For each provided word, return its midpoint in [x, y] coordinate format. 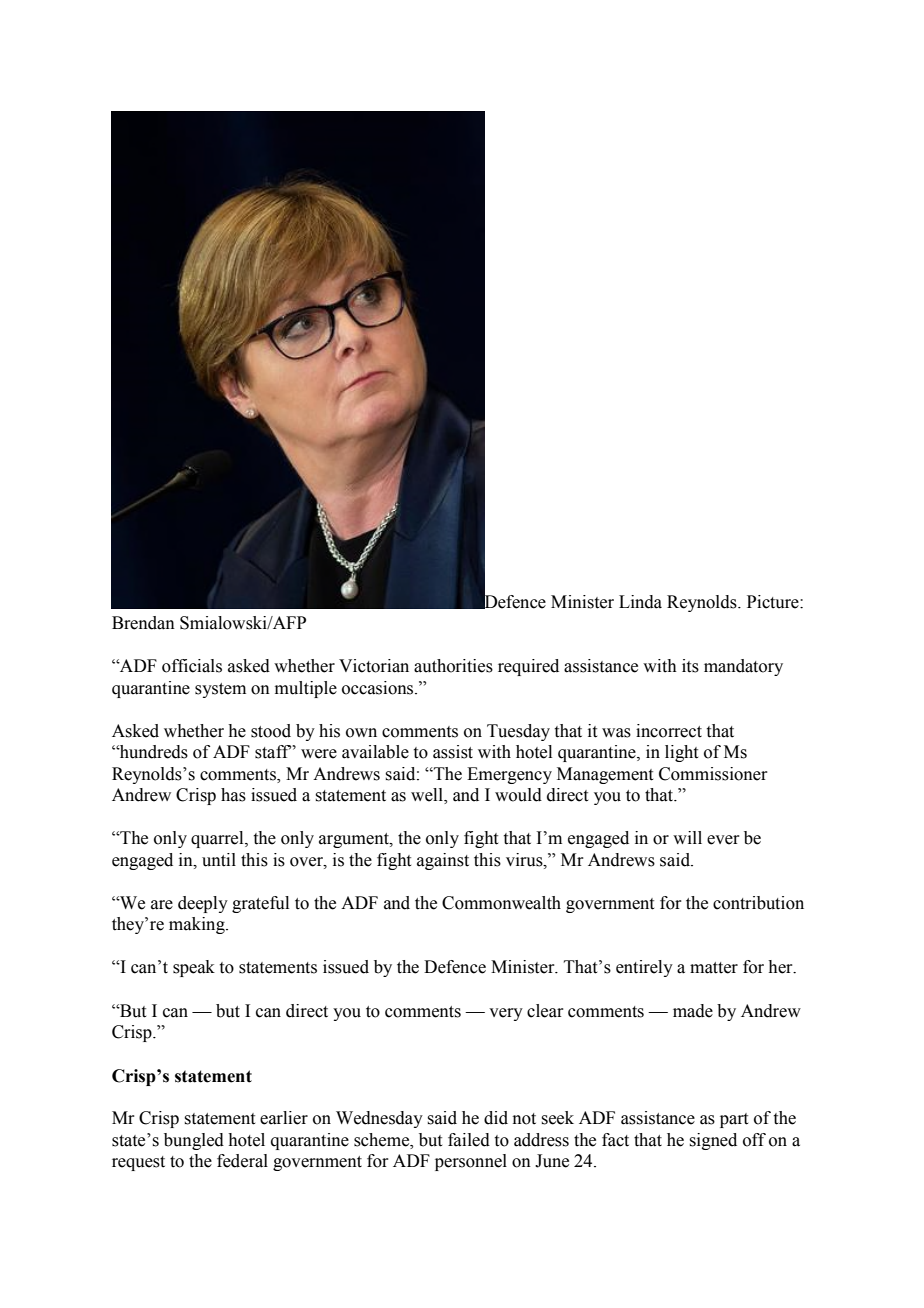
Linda [640, 602]
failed [469, 1140]
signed [713, 1141]
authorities [453, 666]
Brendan [143, 623]
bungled [194, 1141]
